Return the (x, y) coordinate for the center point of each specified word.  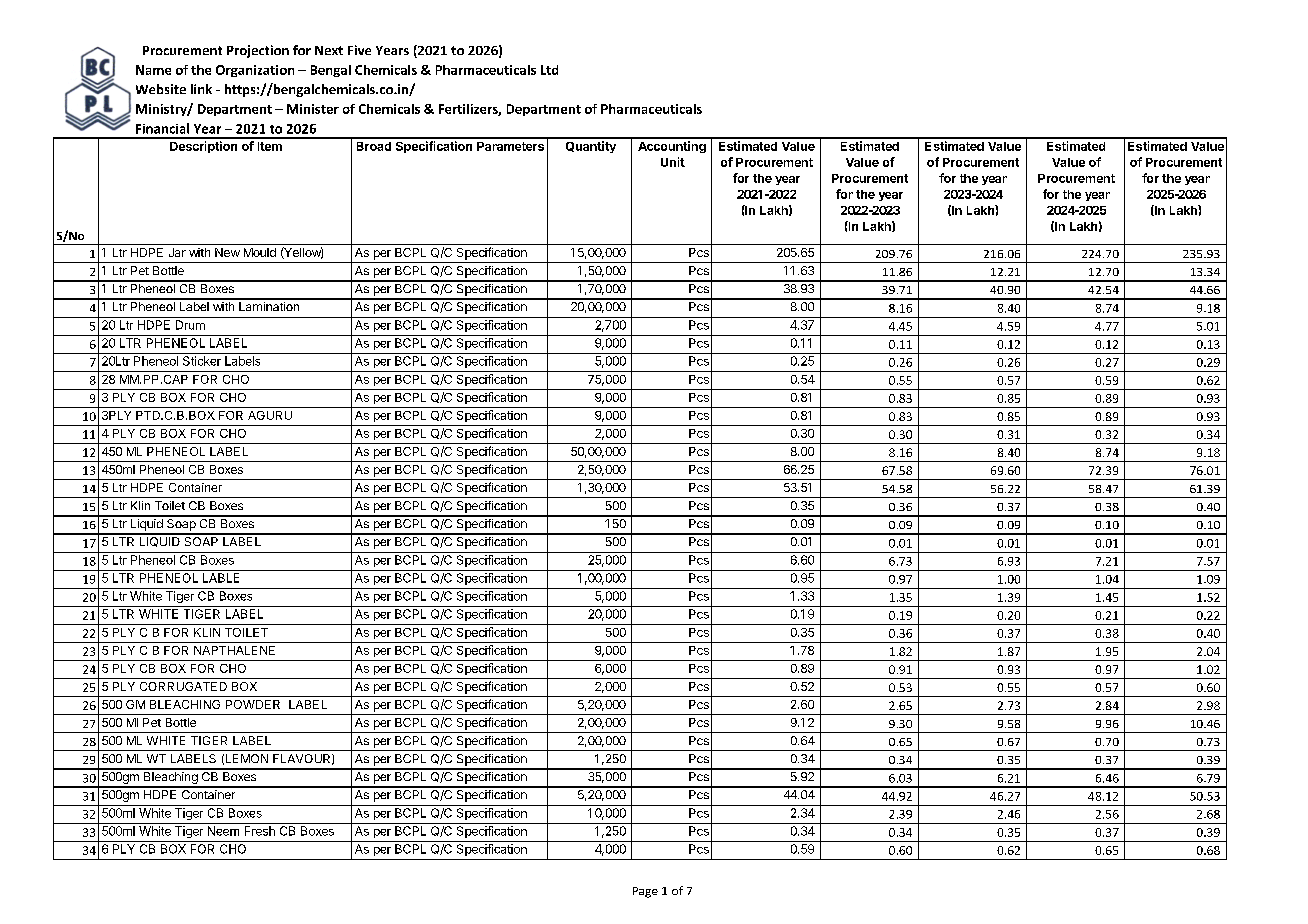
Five (359, 50)
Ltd (549, 70)
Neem (223, 831)
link (201, 89)
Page (645, 892)
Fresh (260, 831)
